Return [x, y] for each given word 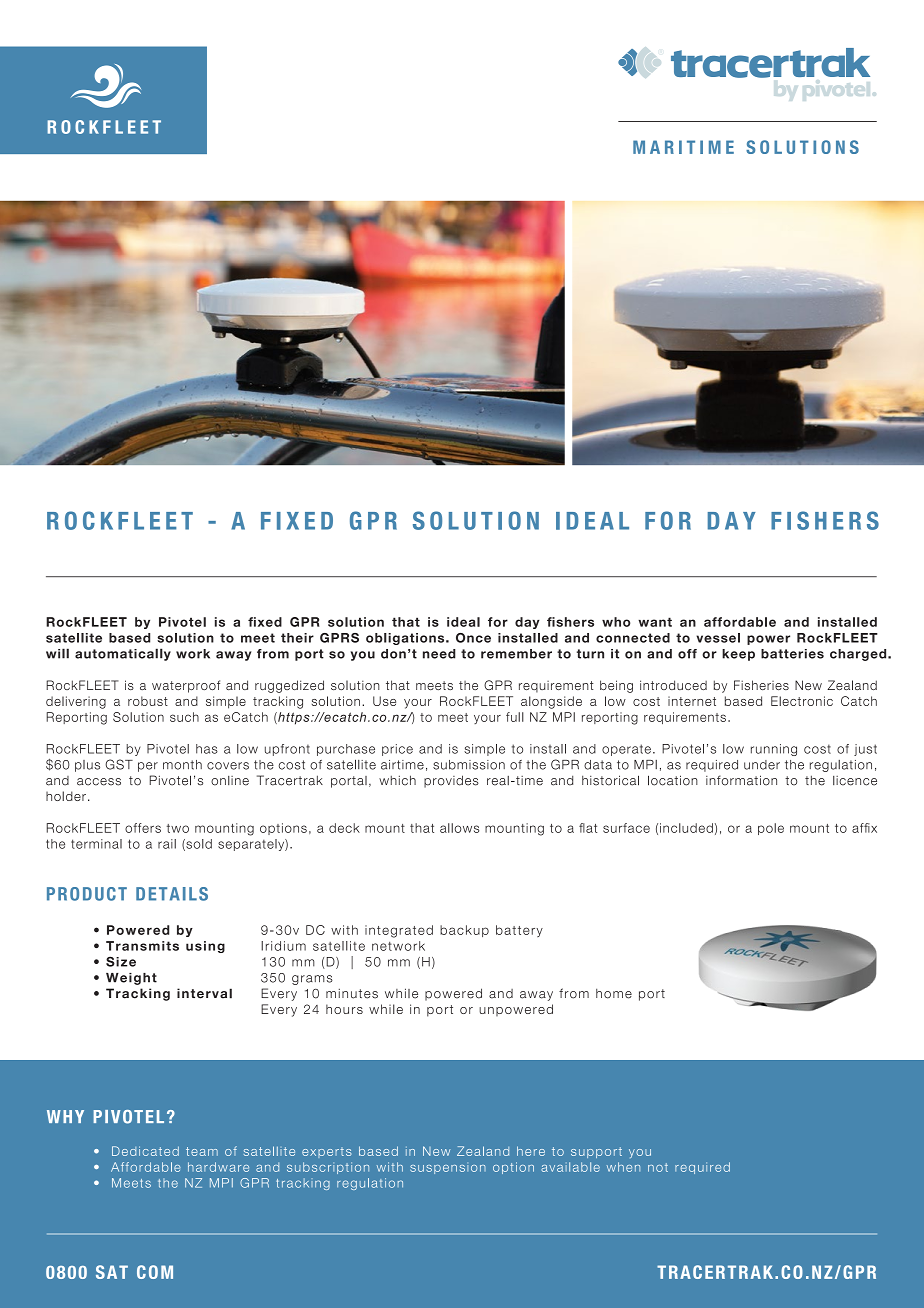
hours [344, 1009]
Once [473, 638]
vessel [718, 638]
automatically [123, 654]
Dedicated [145, 1151]
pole [771, 829]
